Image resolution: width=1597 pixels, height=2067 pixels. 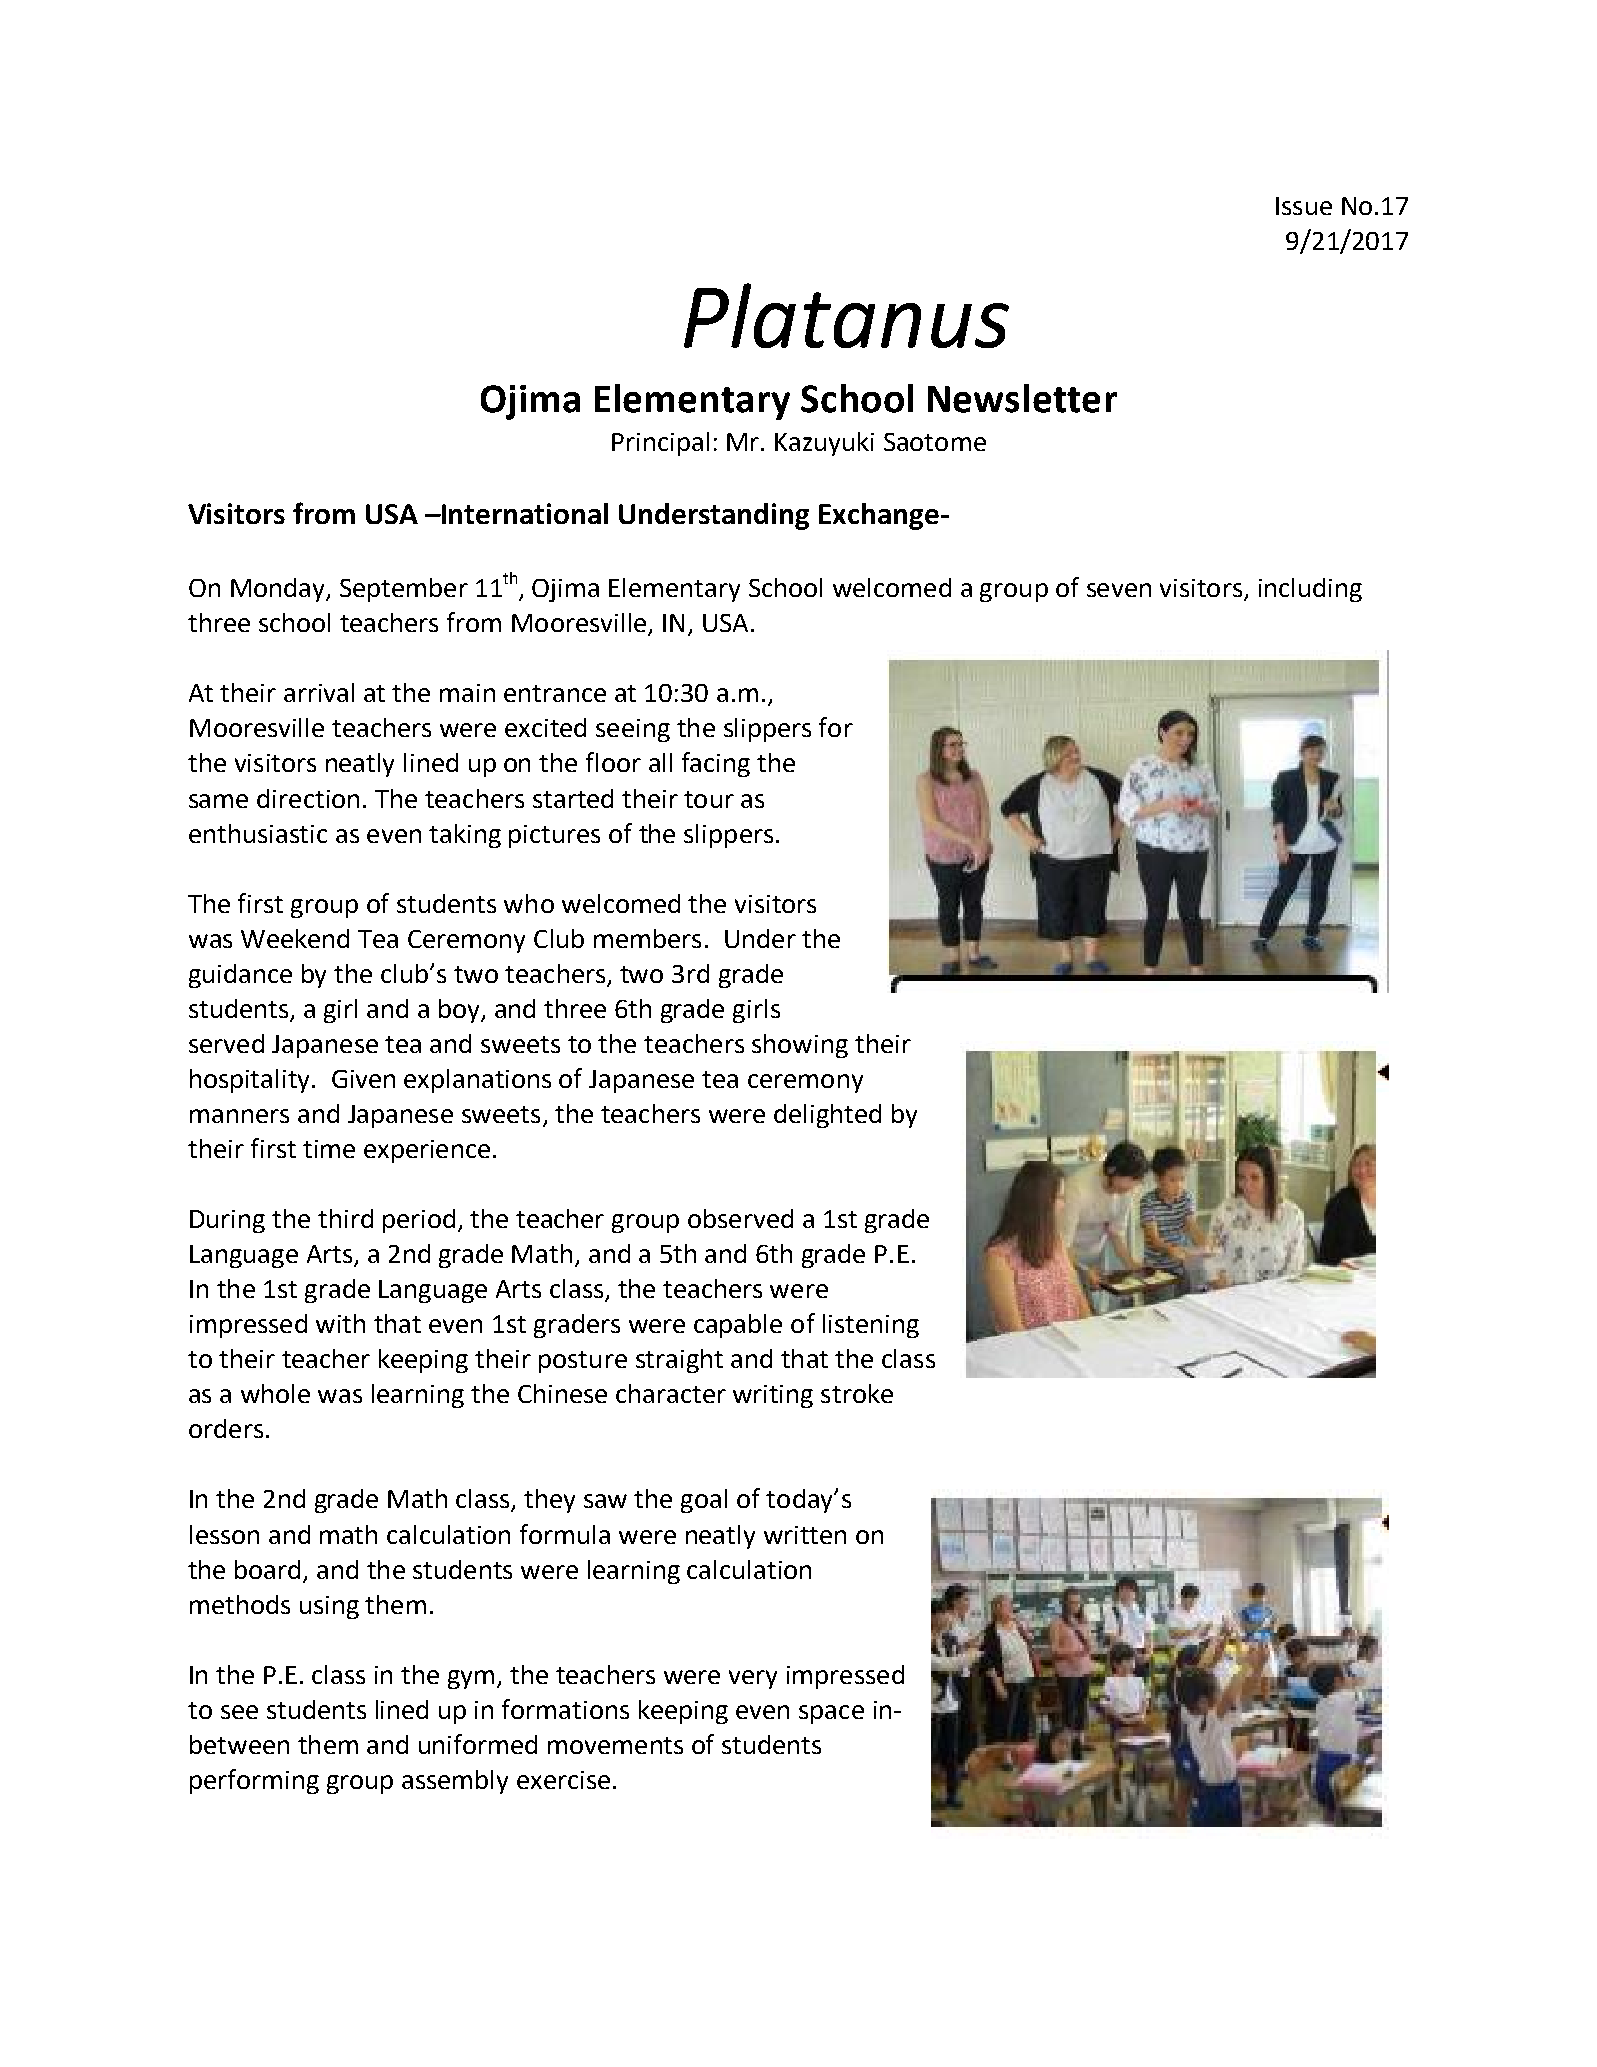 I want to click on space, so click(x=831, y=1714).
